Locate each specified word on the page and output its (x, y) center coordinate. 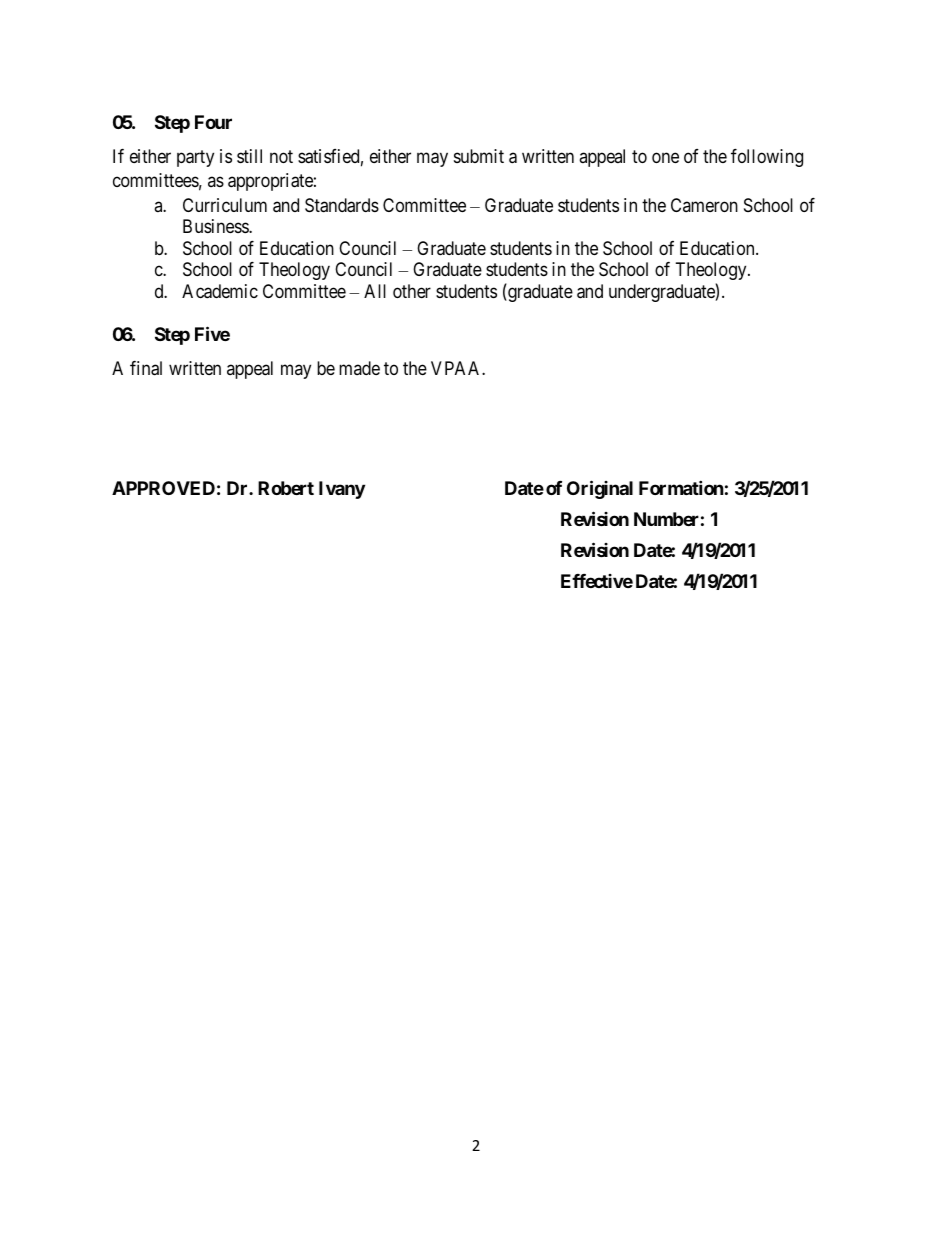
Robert (286, 488)
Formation (681, 488)
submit (479, 156)
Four (213, 122)
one (665, 157)
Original (600, 490)
